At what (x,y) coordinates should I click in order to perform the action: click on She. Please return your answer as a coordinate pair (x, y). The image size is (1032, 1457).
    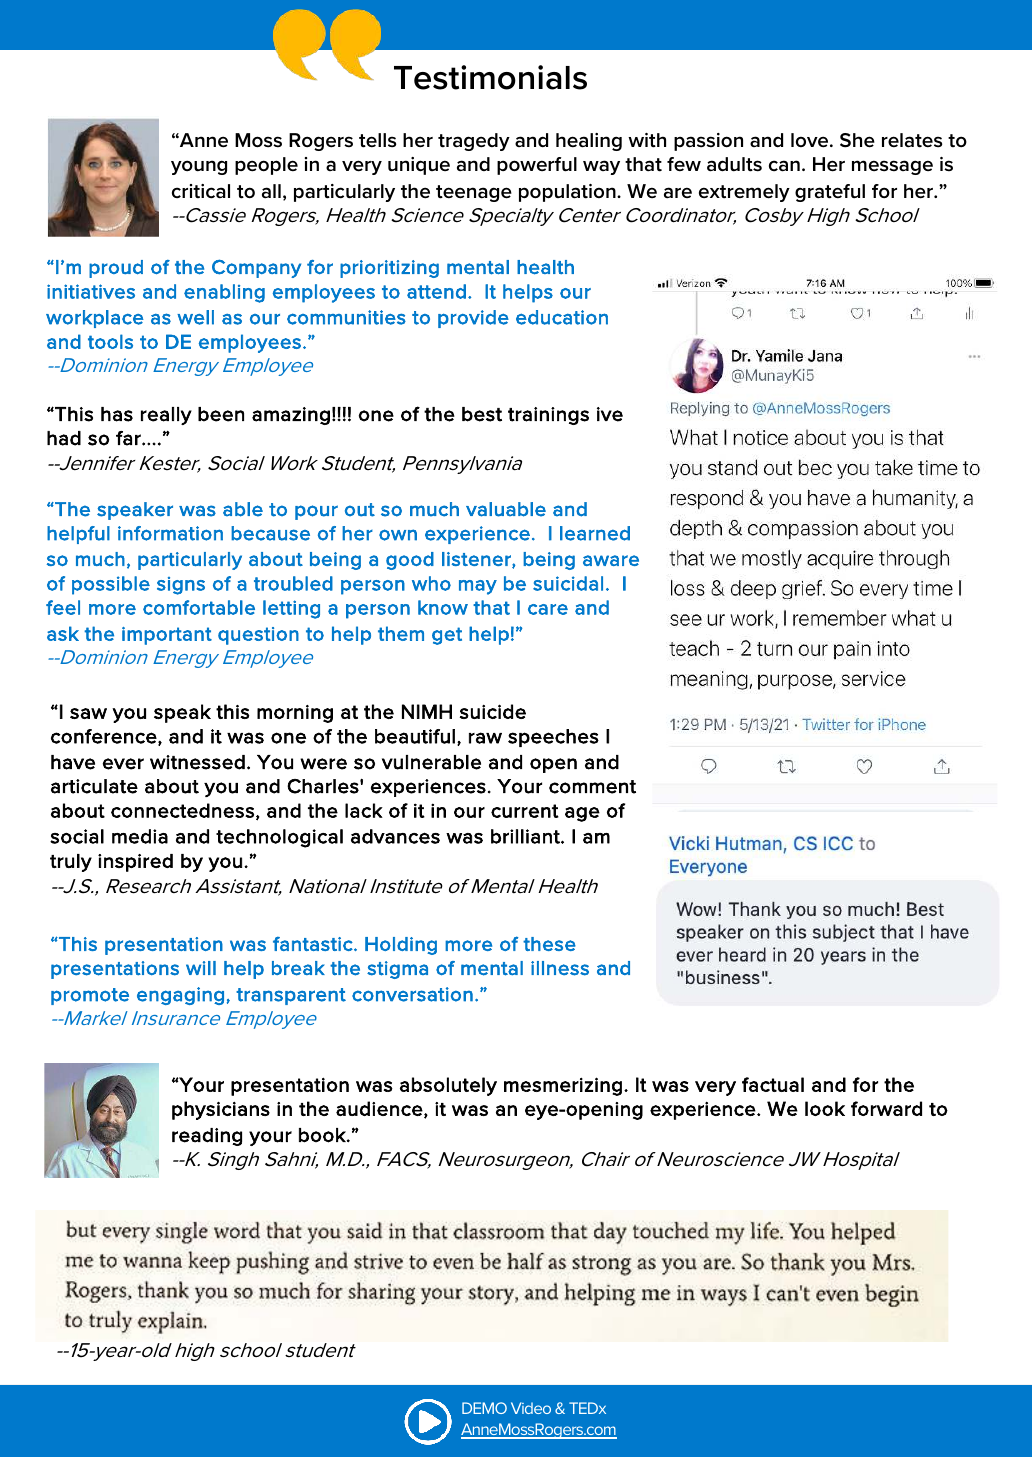
    Looking at the image, I should click on (857, 140).
